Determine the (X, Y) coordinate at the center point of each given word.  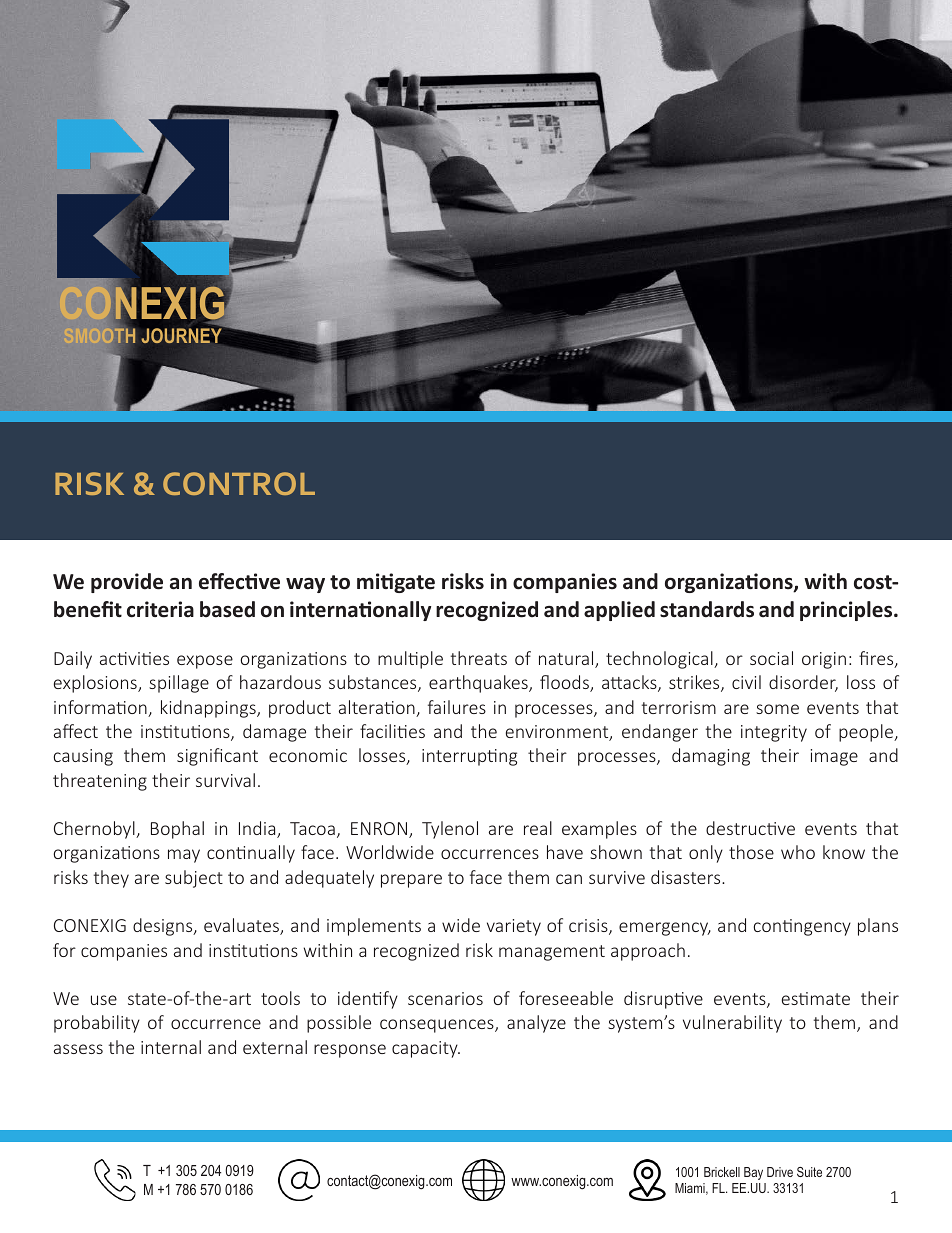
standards (707, 609)
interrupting (469, 757)
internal (171, 1047)
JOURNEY (183, 334)
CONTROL (239, 483)
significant (217, 757)
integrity (774, 733)
